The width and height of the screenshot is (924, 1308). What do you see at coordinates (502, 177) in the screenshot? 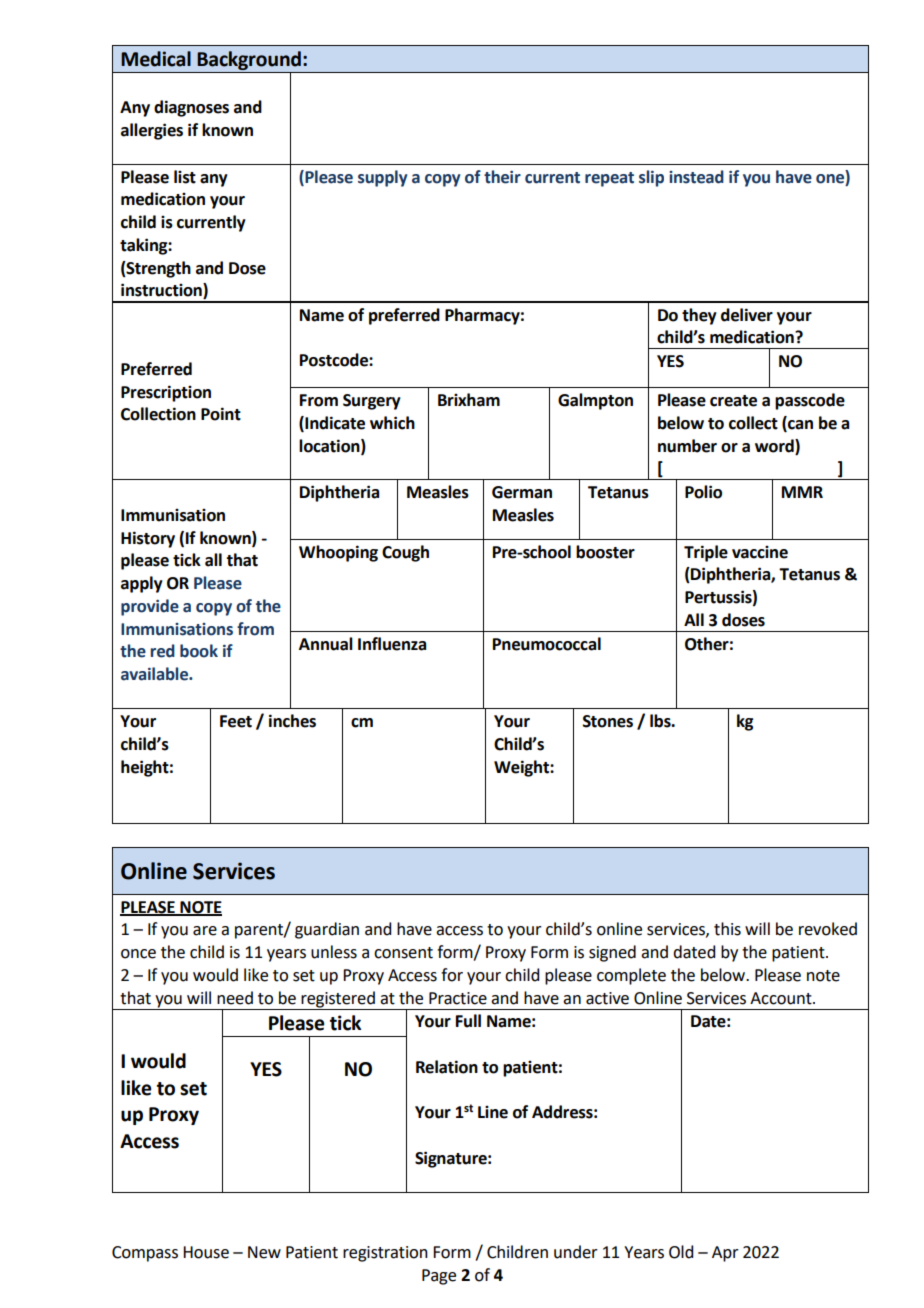
I see `their` at bounding box center [502, 177].
